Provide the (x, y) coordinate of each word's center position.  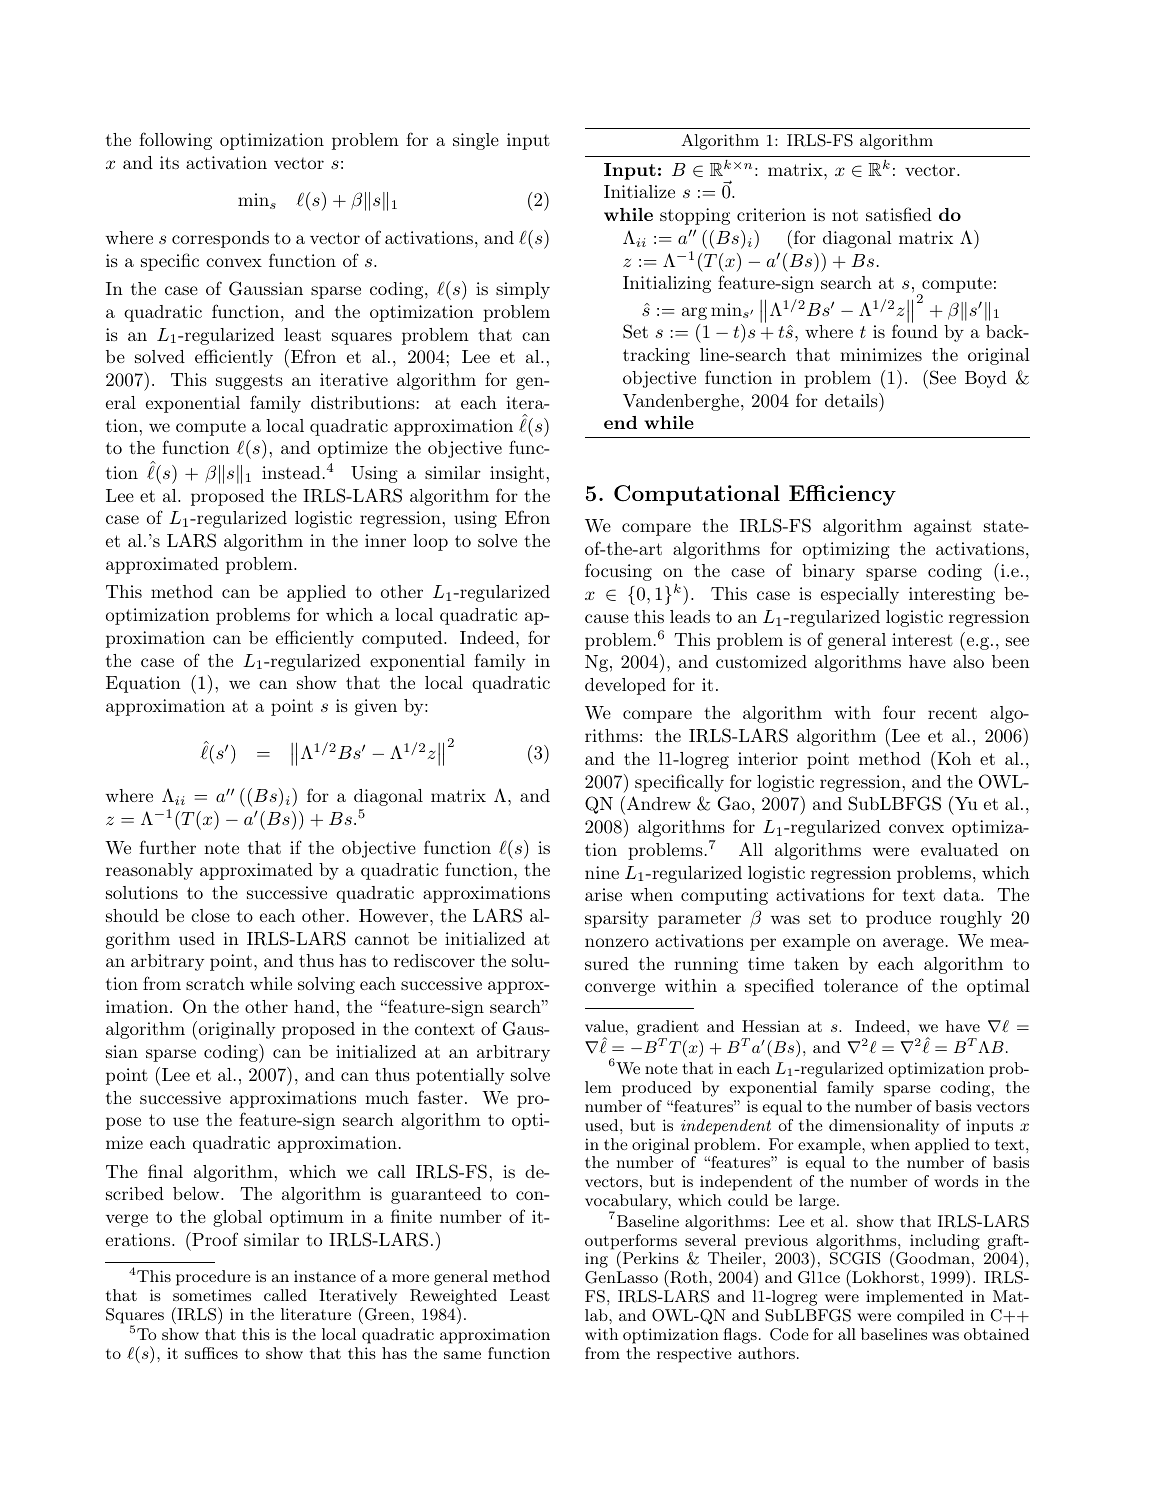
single (476, 141)
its (169, 162)
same (462, 1355)
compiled (930, 1317)
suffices (211, 1353)
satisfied (899, 214)
